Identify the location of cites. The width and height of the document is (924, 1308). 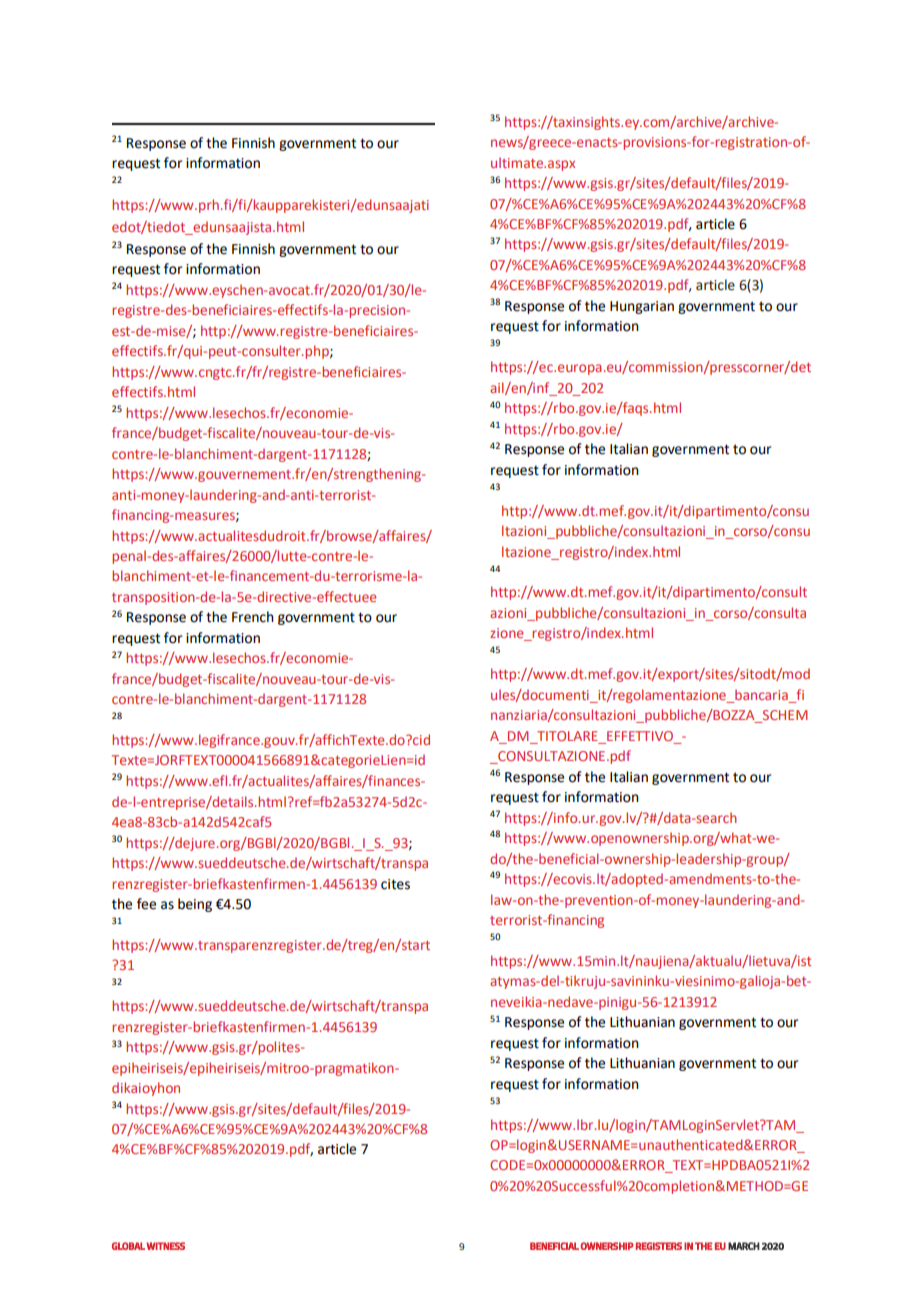
(395, 884).
